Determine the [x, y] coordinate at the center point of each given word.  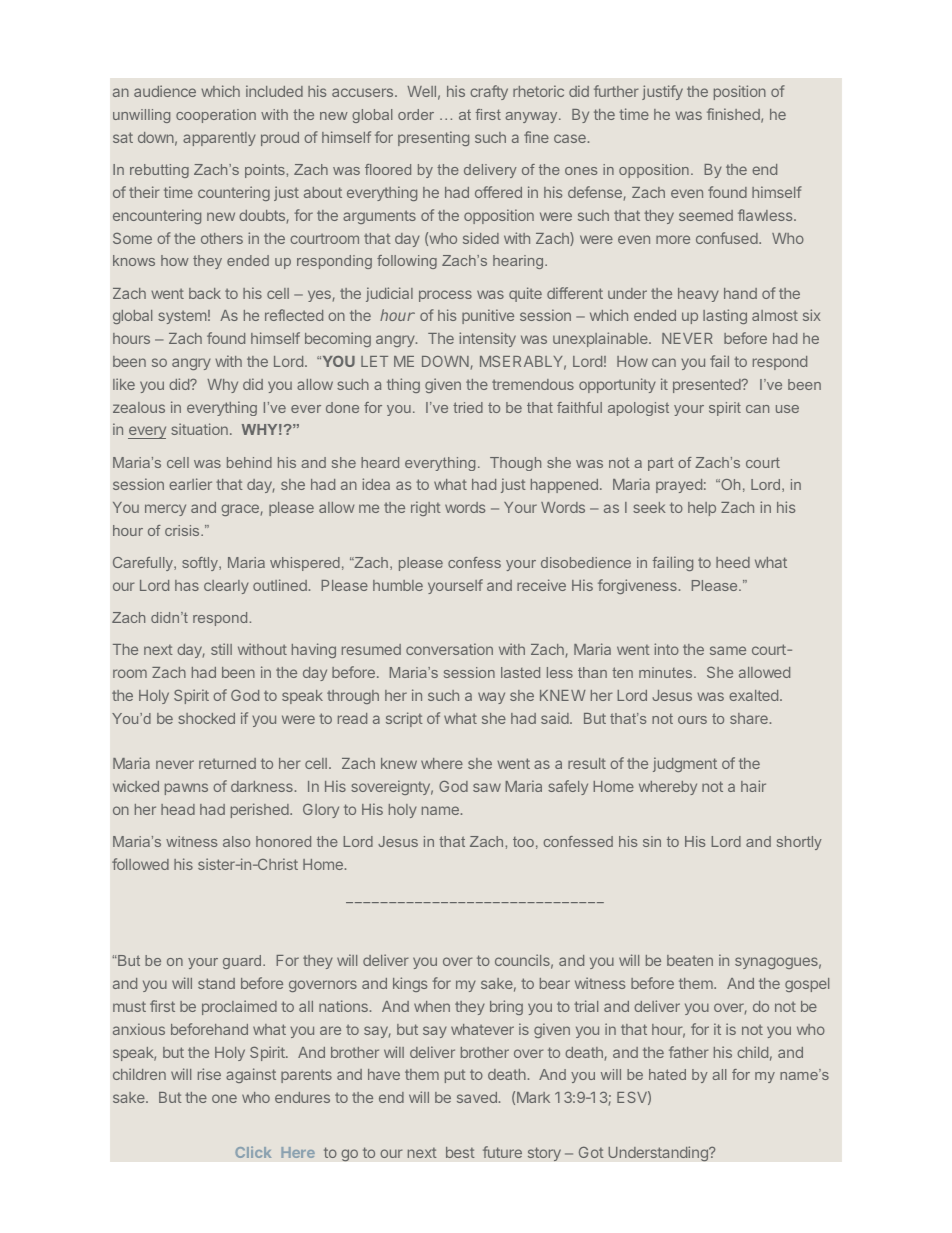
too [523, 842]
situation [199, 429]
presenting [433, 138]
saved [477, 1097]
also [236, 841]
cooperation [216, 116]
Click [253, 1152]
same [728, 650]
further [616, 91]
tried [468, 407]
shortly [799, 843]
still [221, 649]
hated [667, 1074]
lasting [725, 316]
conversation [449, 649]
